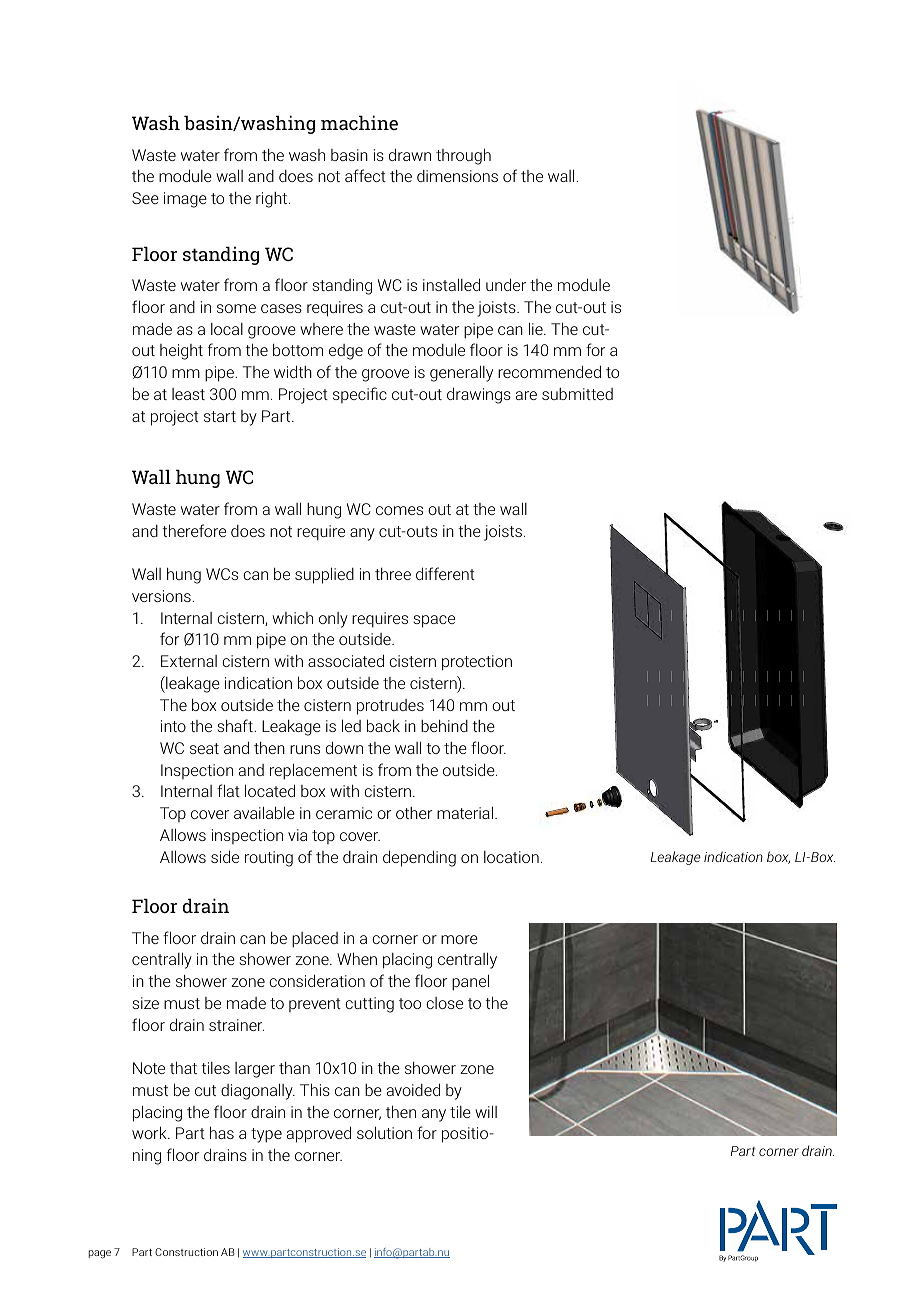 This document has width=924, height=1308. I want to click on least, so click(188, 394).
